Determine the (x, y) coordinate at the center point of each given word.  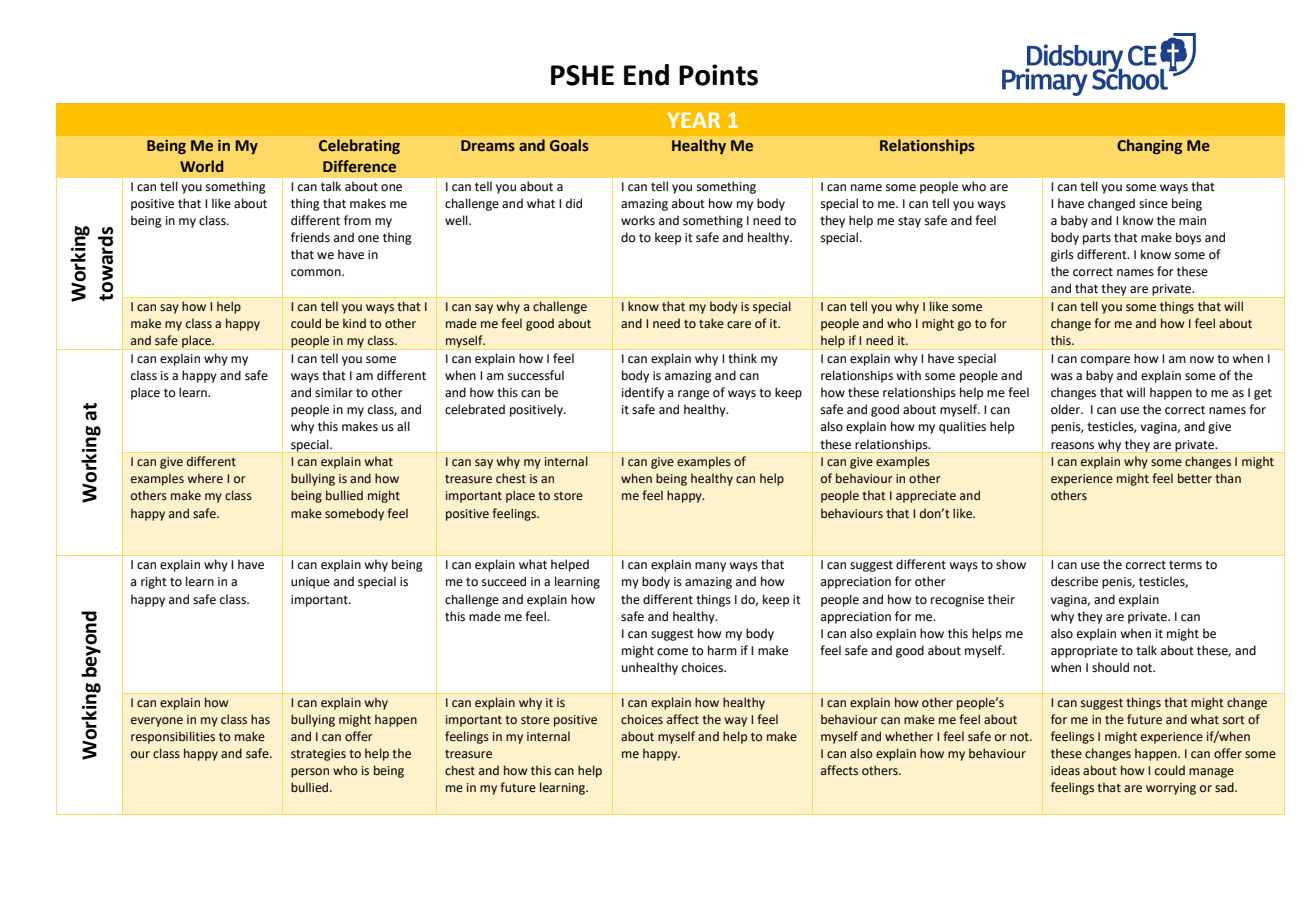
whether (909, 736)
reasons (1072, 446)
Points (718, 75)
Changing (1149, 146)
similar (334, 392)
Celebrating (359, 146)
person (310, 773)
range (693, 395)
